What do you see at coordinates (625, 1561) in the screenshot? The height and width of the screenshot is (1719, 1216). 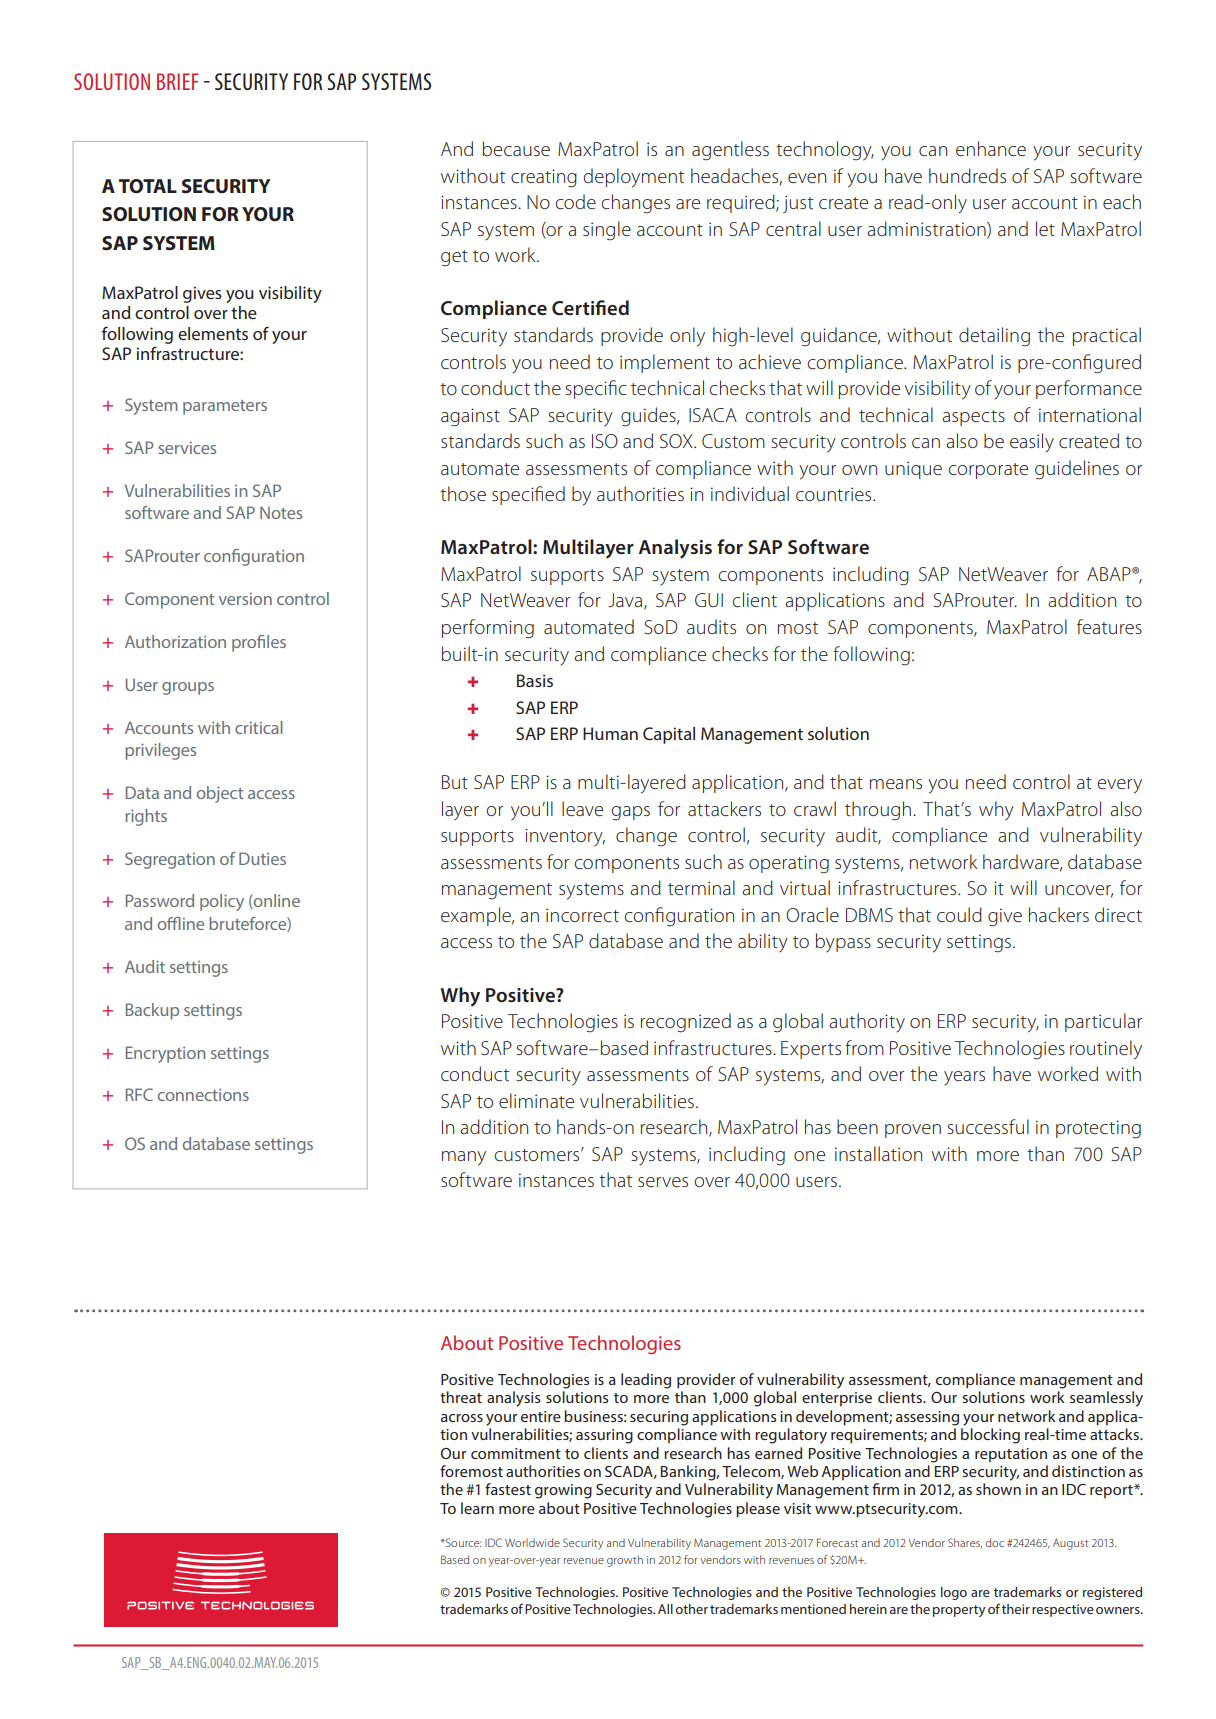 I see `growth` at bounding box center [625, 1561].
